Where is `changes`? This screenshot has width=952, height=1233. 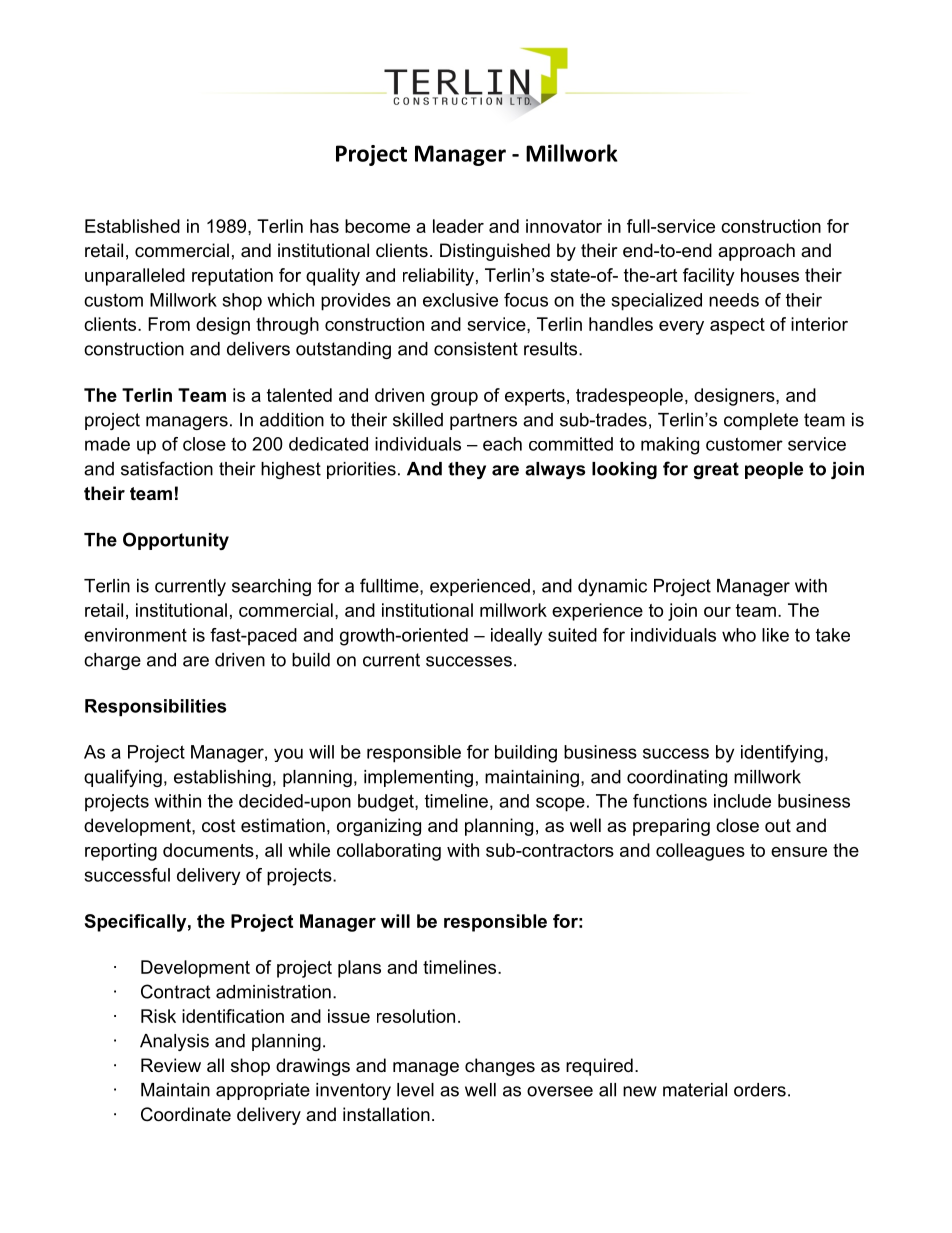
changes is located at coordinates (500, 1067).
